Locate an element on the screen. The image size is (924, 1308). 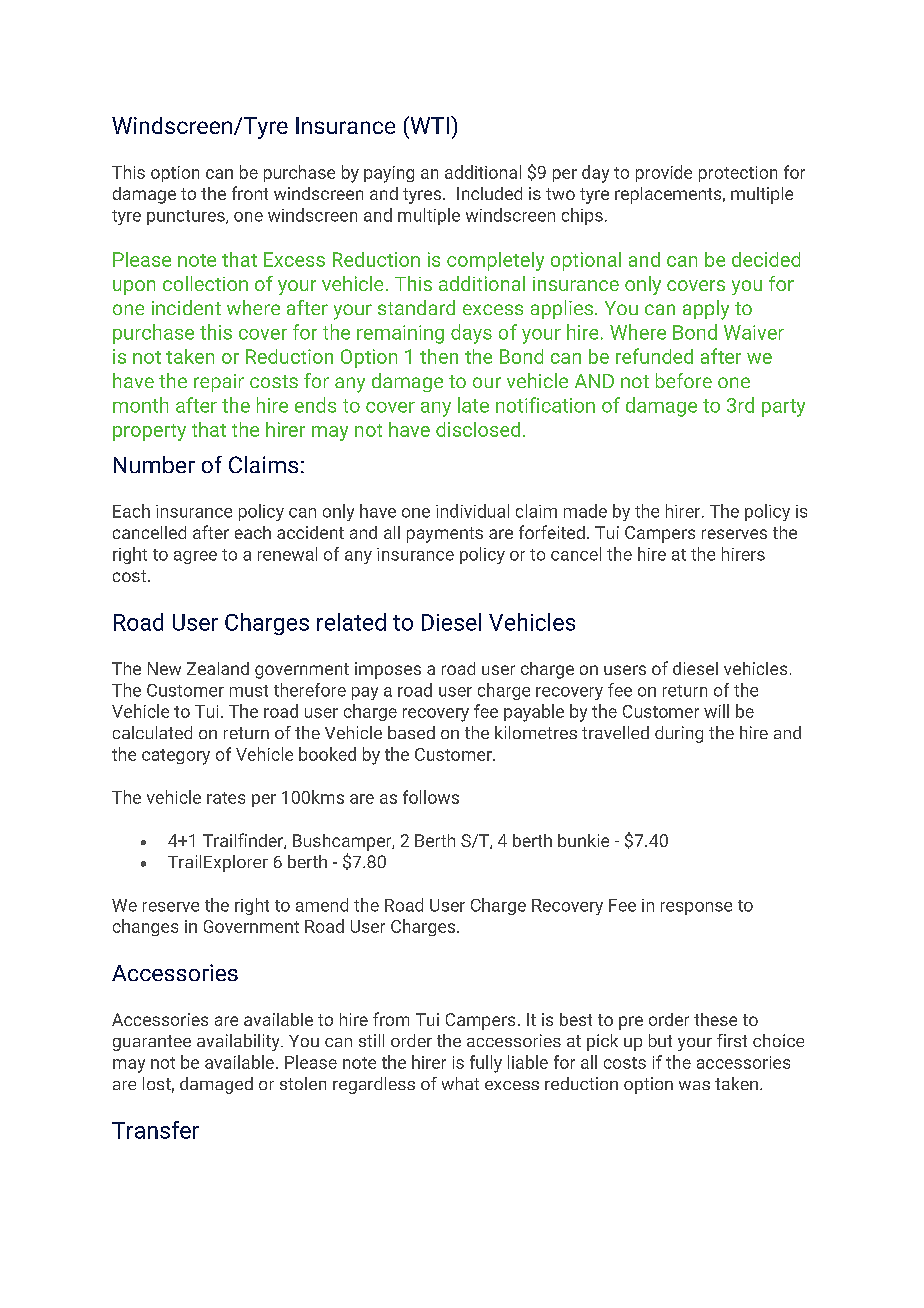
protection is located at coordinates (738, 174).
